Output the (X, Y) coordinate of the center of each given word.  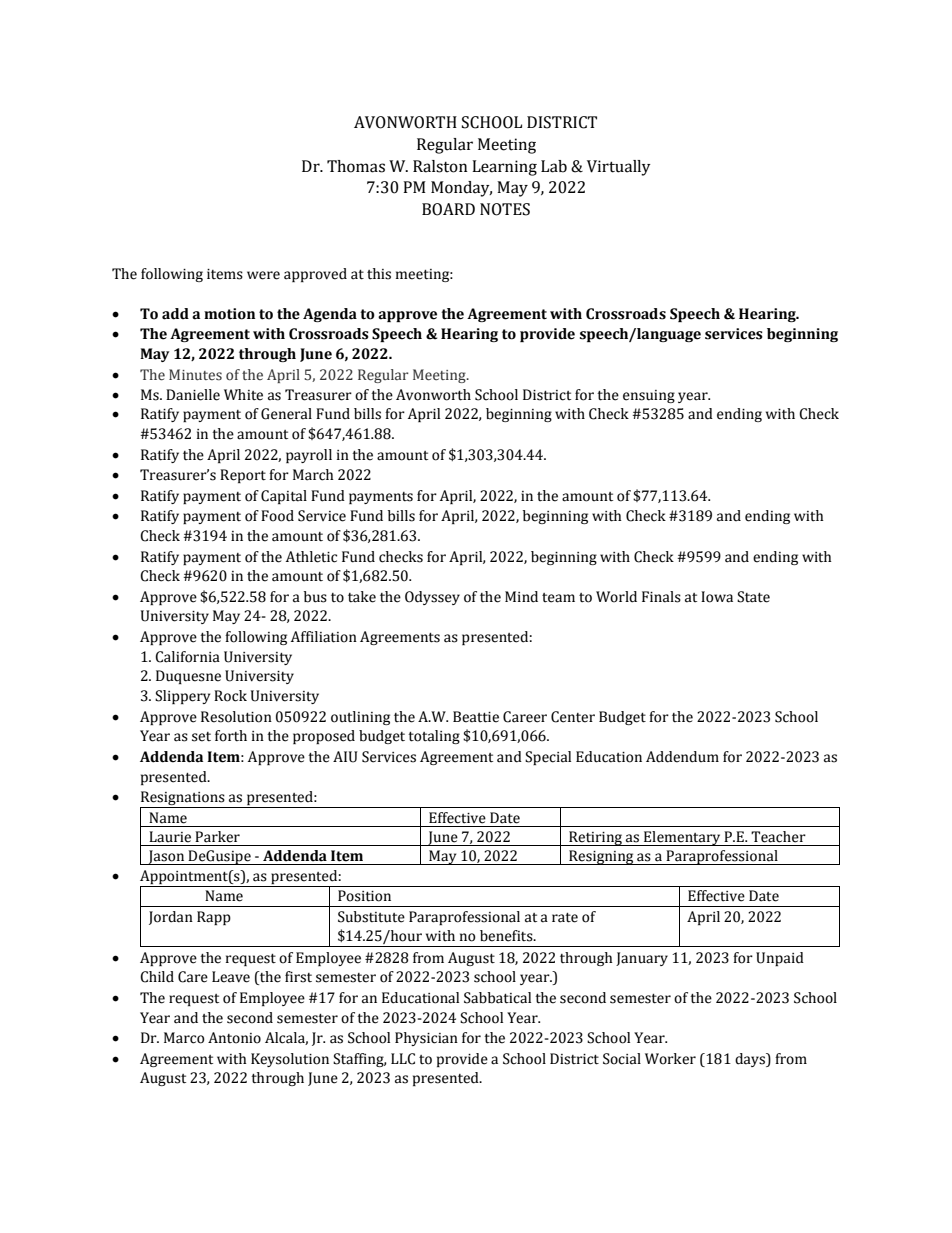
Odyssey (432, 598)
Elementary (682, 838)
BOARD (448, 209)
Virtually (619, 168)
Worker (670, 1059)
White (243, 395)
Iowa (717, 597)
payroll (309, 456)
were (263, 275)
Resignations (183, 799)
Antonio (234, 1038)
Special (548, 758)
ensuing (649, 396)
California (187, 657)
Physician (426, 1039)
